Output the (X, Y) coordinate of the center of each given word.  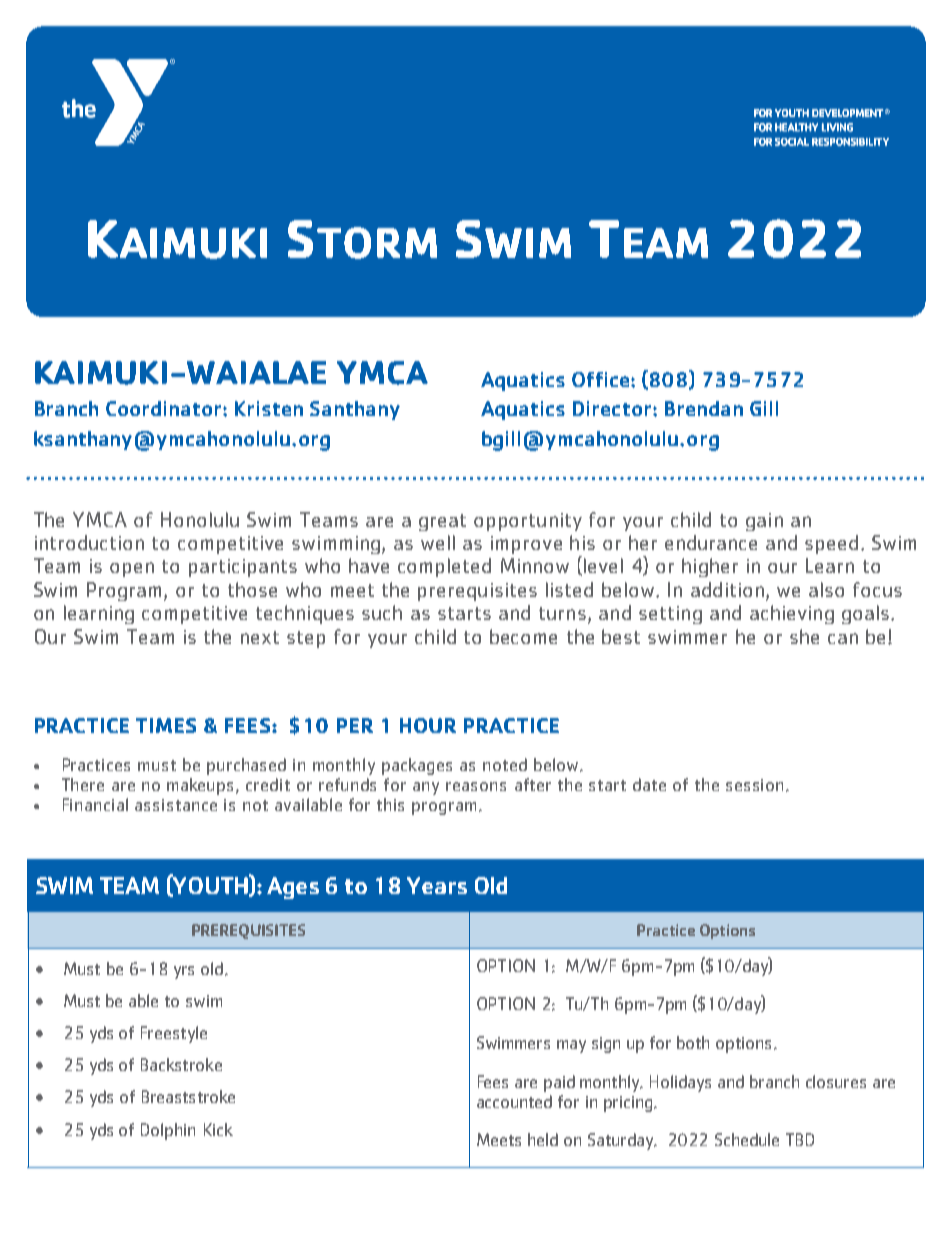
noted (505, 764)
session (754, 785)
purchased (246, 766)
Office (602, 379)
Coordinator (165, 408)
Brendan (704, 408)
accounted (514, 1101)
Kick (218, 1129)
